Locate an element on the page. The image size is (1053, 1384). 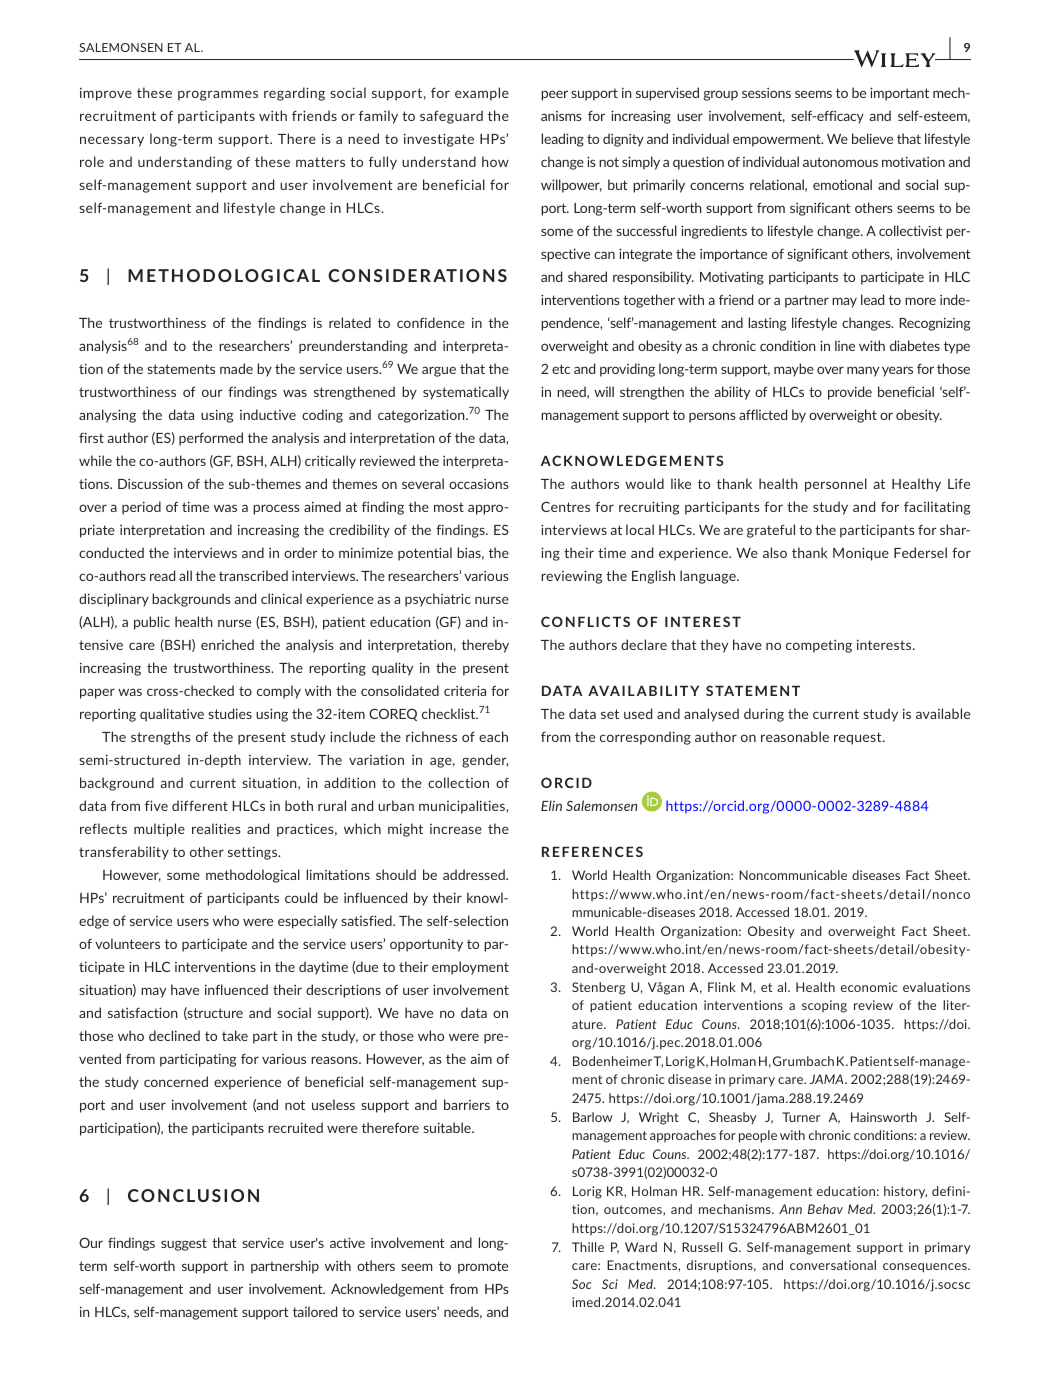
qualitative is located at coordinates (172, 715).
